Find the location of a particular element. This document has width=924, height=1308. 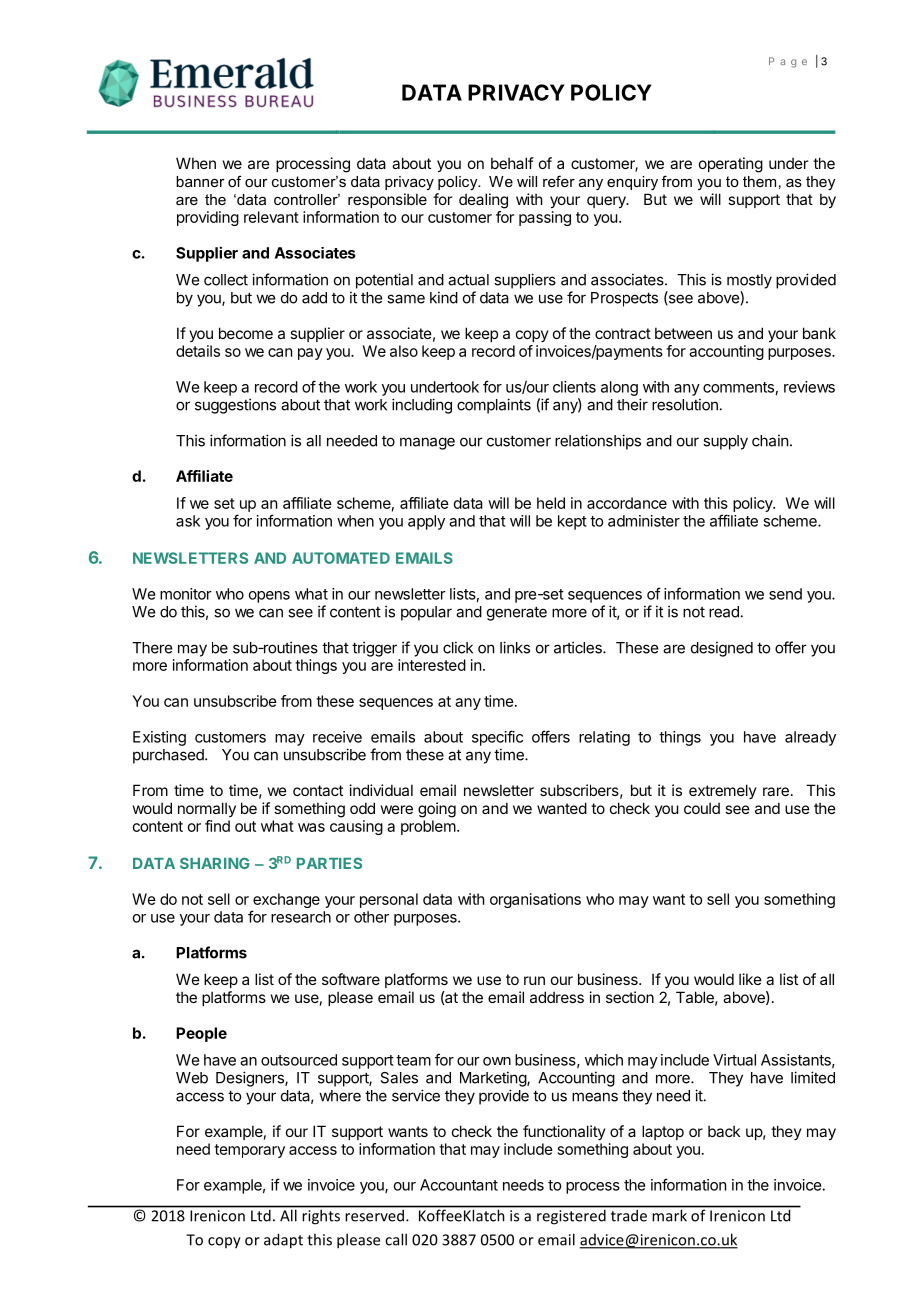

like is located at coordinates (750, 979).
